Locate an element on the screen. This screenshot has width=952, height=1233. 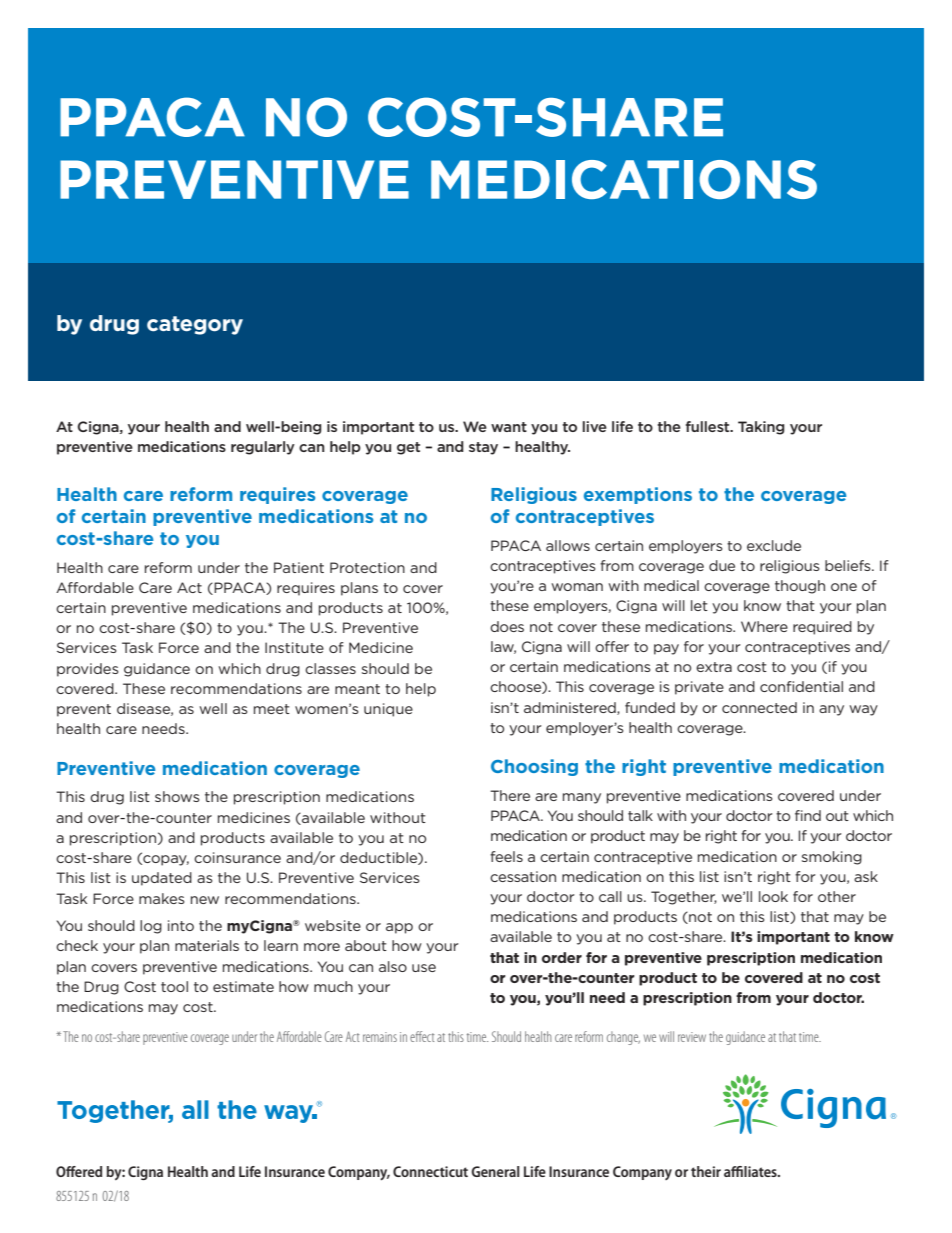
want is located at coordinates (509, 427).
